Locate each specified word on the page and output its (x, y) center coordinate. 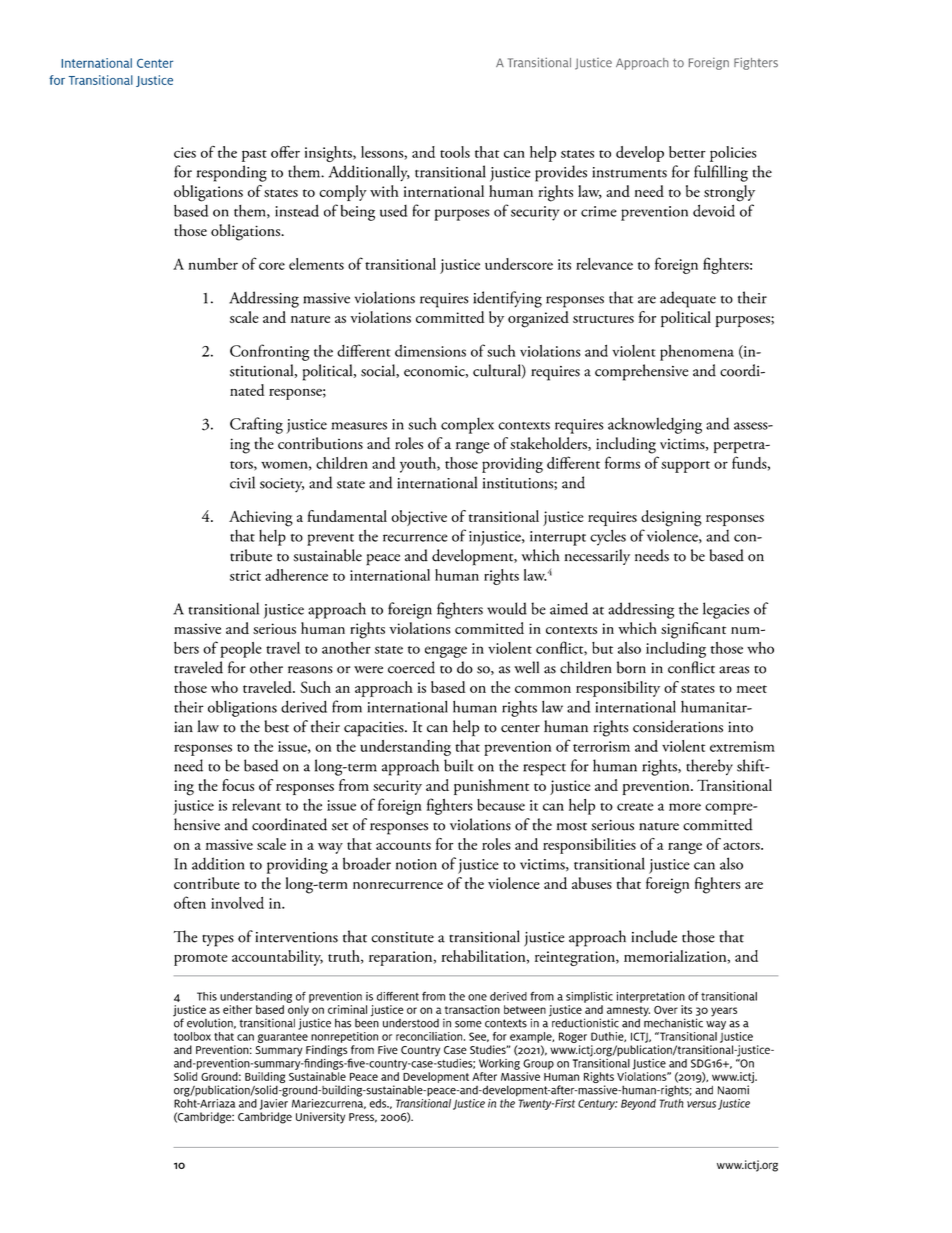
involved (237, 903)
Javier (274, 1104)
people (241, 650)
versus (701, 1104)
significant (693, 630)
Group (538, 1064)
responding (232, 173)
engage (446, 652)
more (685, 807)
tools (455, 152)
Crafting (256, 425)
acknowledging (655, 425)
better (687, 152)
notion (416, 864)
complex (467, 425)
